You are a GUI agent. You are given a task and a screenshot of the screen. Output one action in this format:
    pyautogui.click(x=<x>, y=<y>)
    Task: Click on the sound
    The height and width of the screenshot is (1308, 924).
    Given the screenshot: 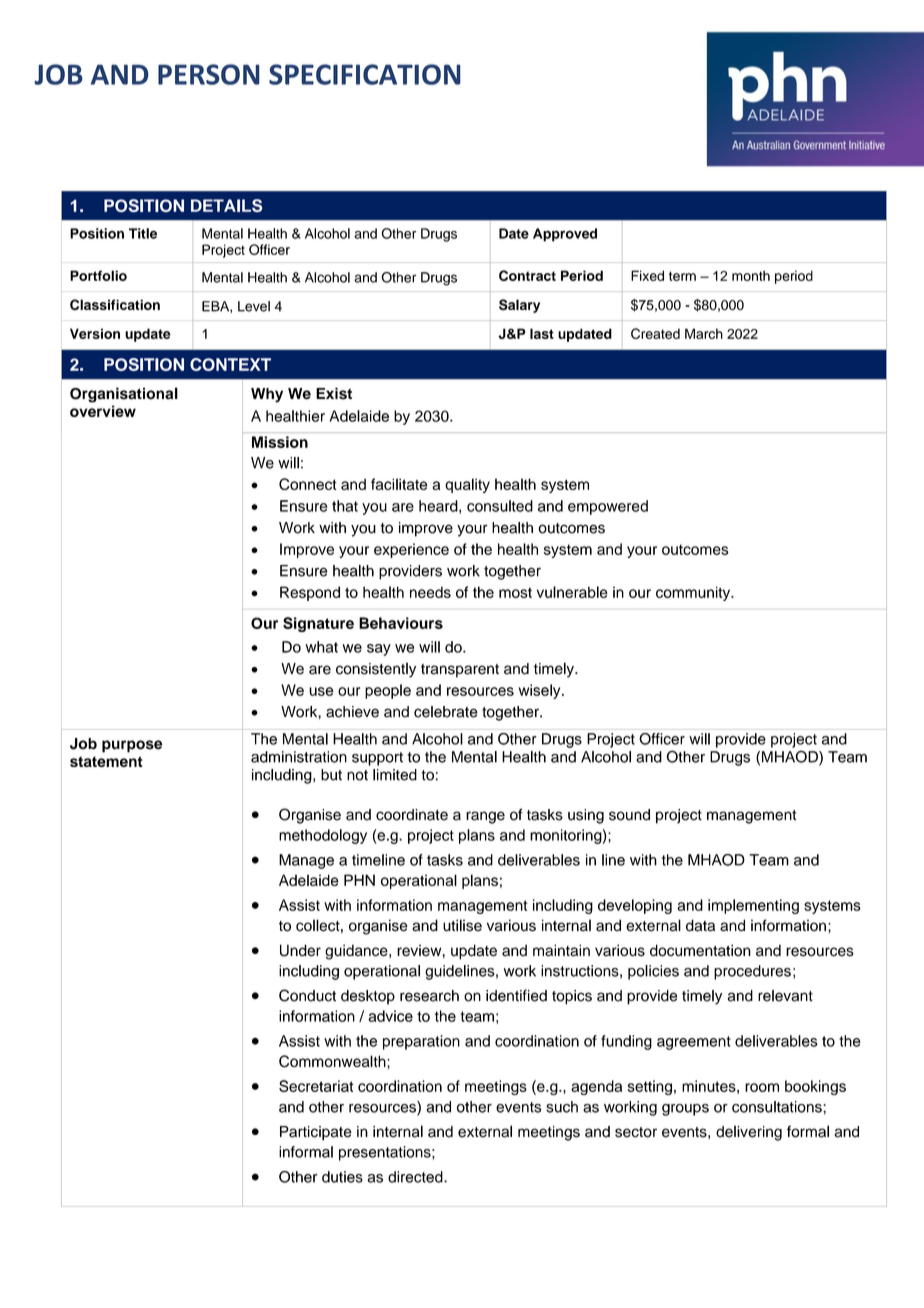 What is the action you would take?
    pyautogui.click(x=629, y=815)
